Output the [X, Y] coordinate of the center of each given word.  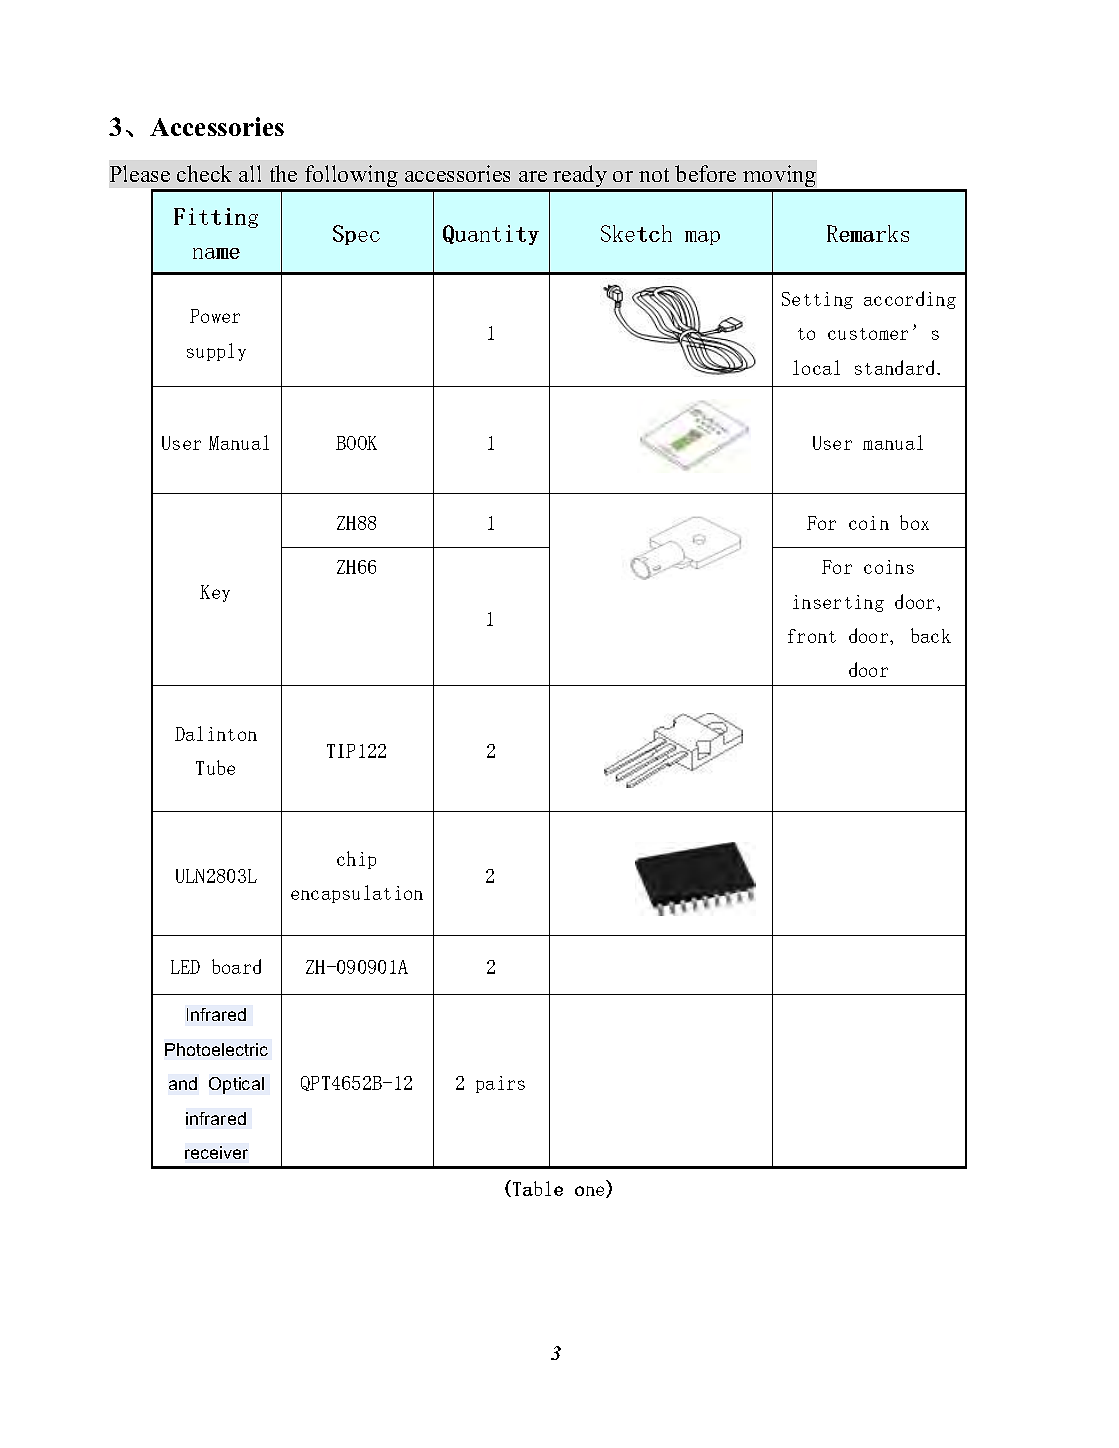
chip [356, 860]
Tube [215, 767]
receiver [216, 1152]
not [654, 175]
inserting [838, 603]
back [931, 635]
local [816, 367]
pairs [500, 1084]
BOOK [356, 443]
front [812, 636]
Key [215, 593]
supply [216, 352]
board [236, 966]
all [250, 173]
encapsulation [357, 894]
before [705, 173]
